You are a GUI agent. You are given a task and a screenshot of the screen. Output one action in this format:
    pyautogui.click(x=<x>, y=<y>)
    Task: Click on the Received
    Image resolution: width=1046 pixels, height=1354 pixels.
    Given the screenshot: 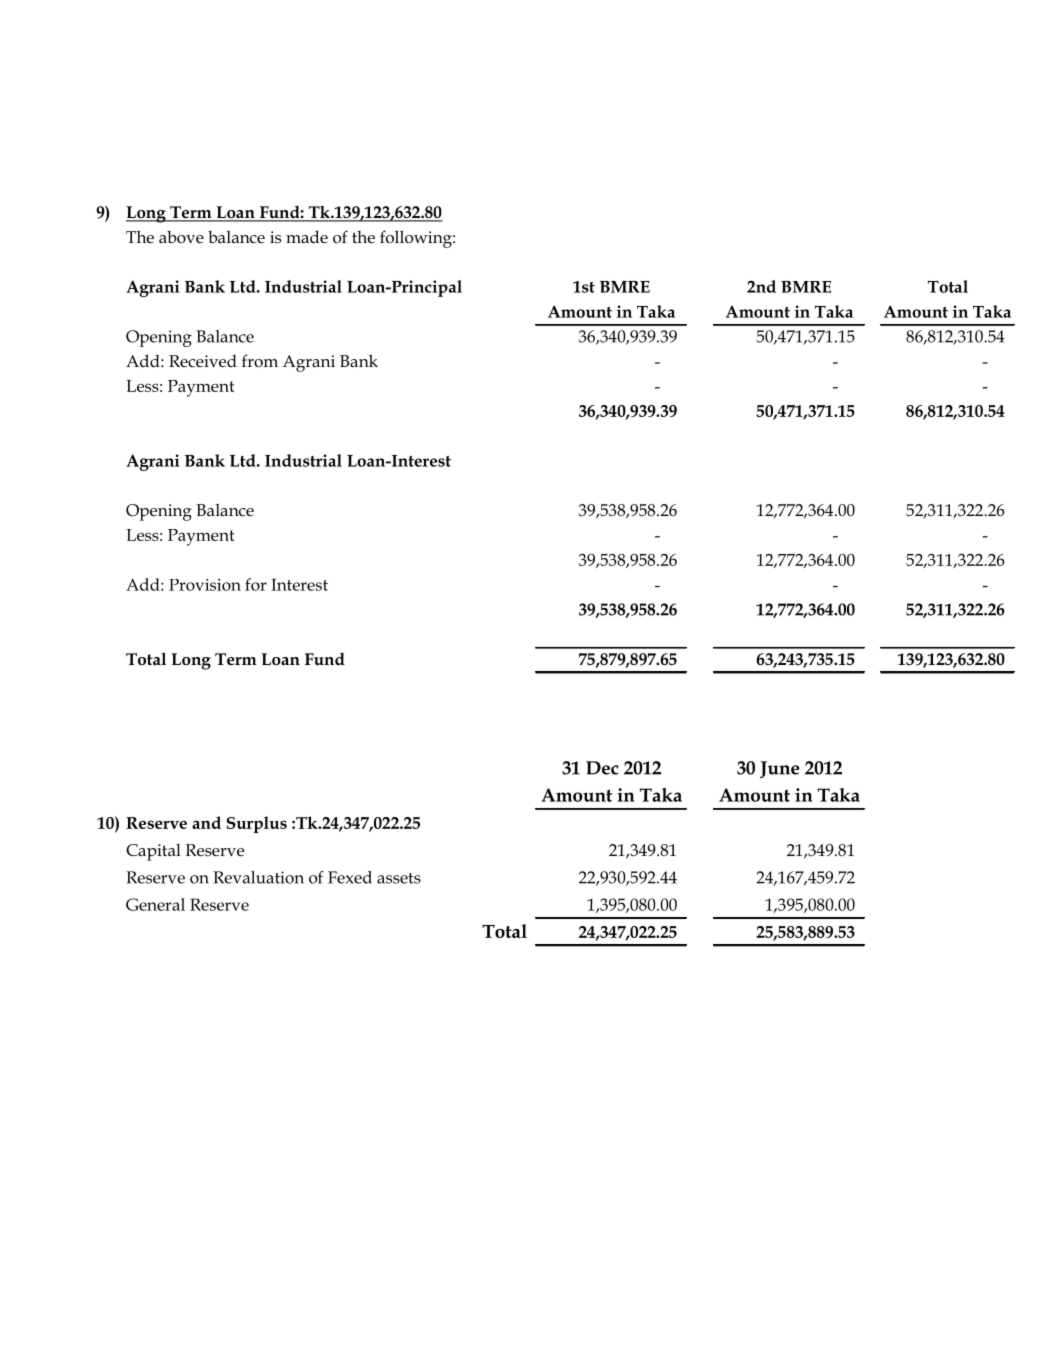 What is the action you would take?
    pyautogui.click(x=203, y=361)
